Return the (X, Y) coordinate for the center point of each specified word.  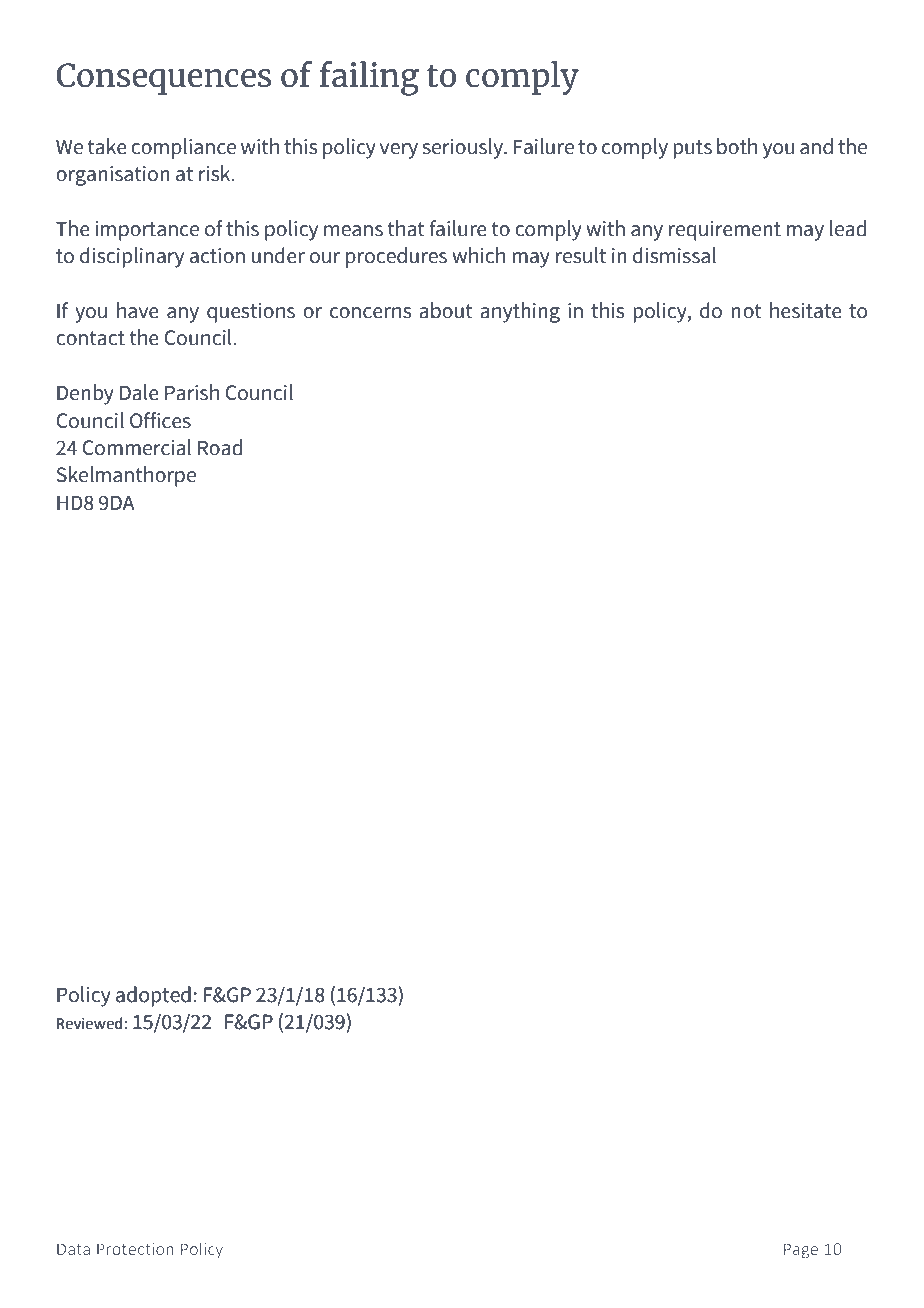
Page (801, 1251)
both (737, 146)
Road (220, 447)
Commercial (136, 447)
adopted (153, 996)
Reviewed (90, 1023)
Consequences (163, 79)
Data (73, 1249)
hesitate (806, 310)
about (446, 310)
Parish (192, 392)
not (746, 311)
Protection (135, 1249)
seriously (464, 148)
